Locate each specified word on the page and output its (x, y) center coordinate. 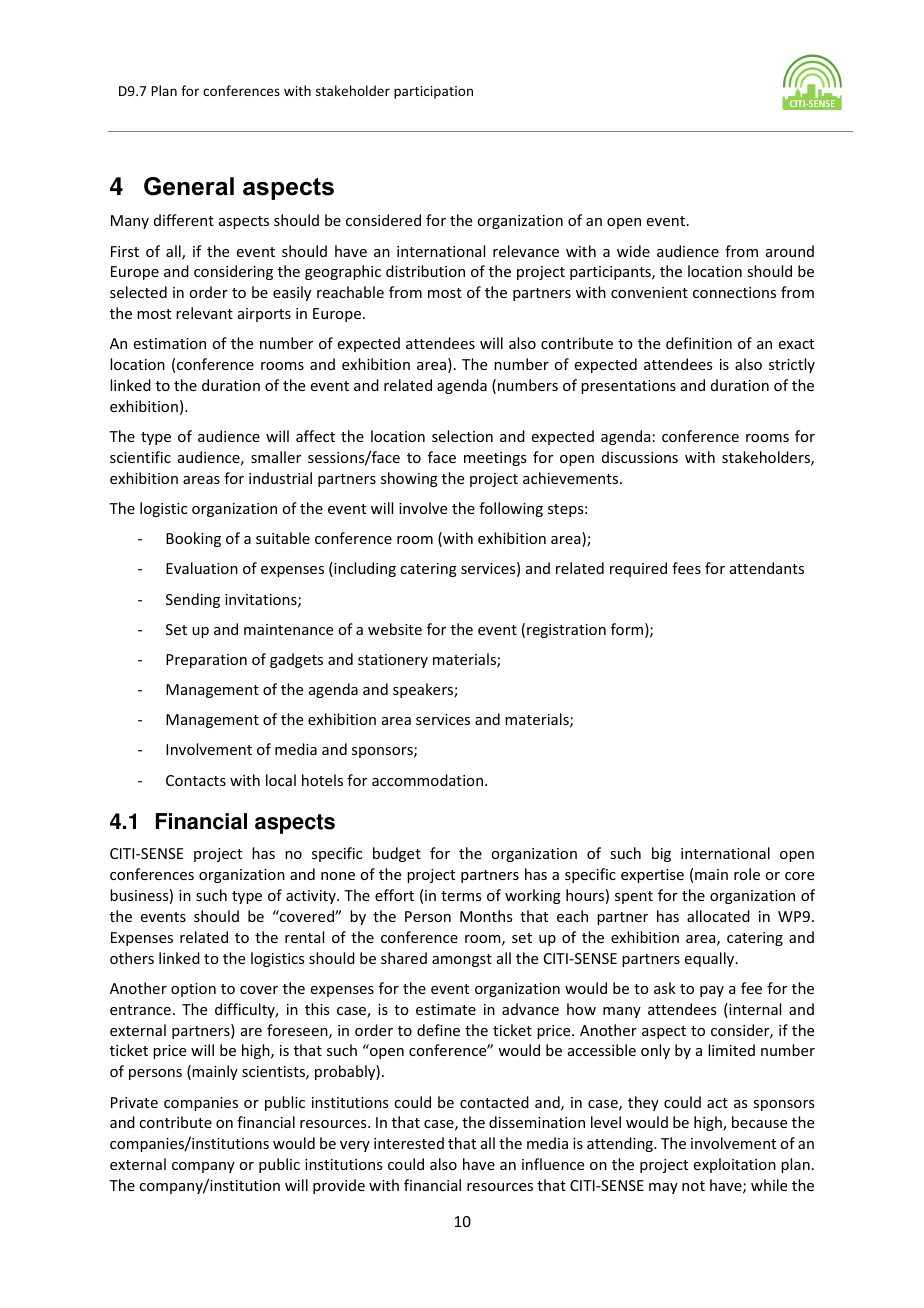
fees (686, 568)
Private (134, 1102)
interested (409, 1143)
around (790, 251)
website (395, 629)
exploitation (735, 1165)
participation (433, 92)
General (189, 186)
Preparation (206, 661)
